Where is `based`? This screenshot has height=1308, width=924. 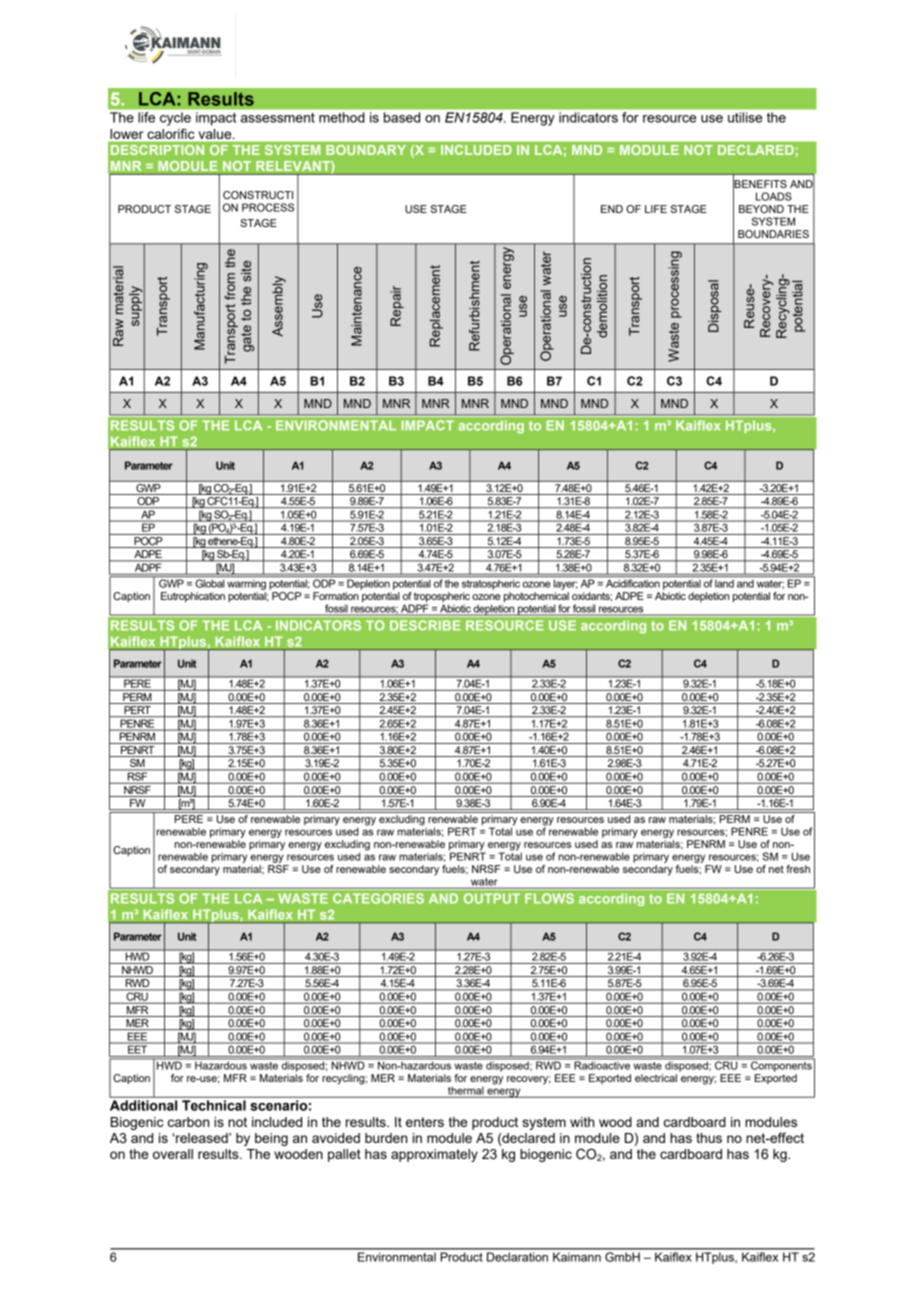
based is located at coordinates (402, 117).
